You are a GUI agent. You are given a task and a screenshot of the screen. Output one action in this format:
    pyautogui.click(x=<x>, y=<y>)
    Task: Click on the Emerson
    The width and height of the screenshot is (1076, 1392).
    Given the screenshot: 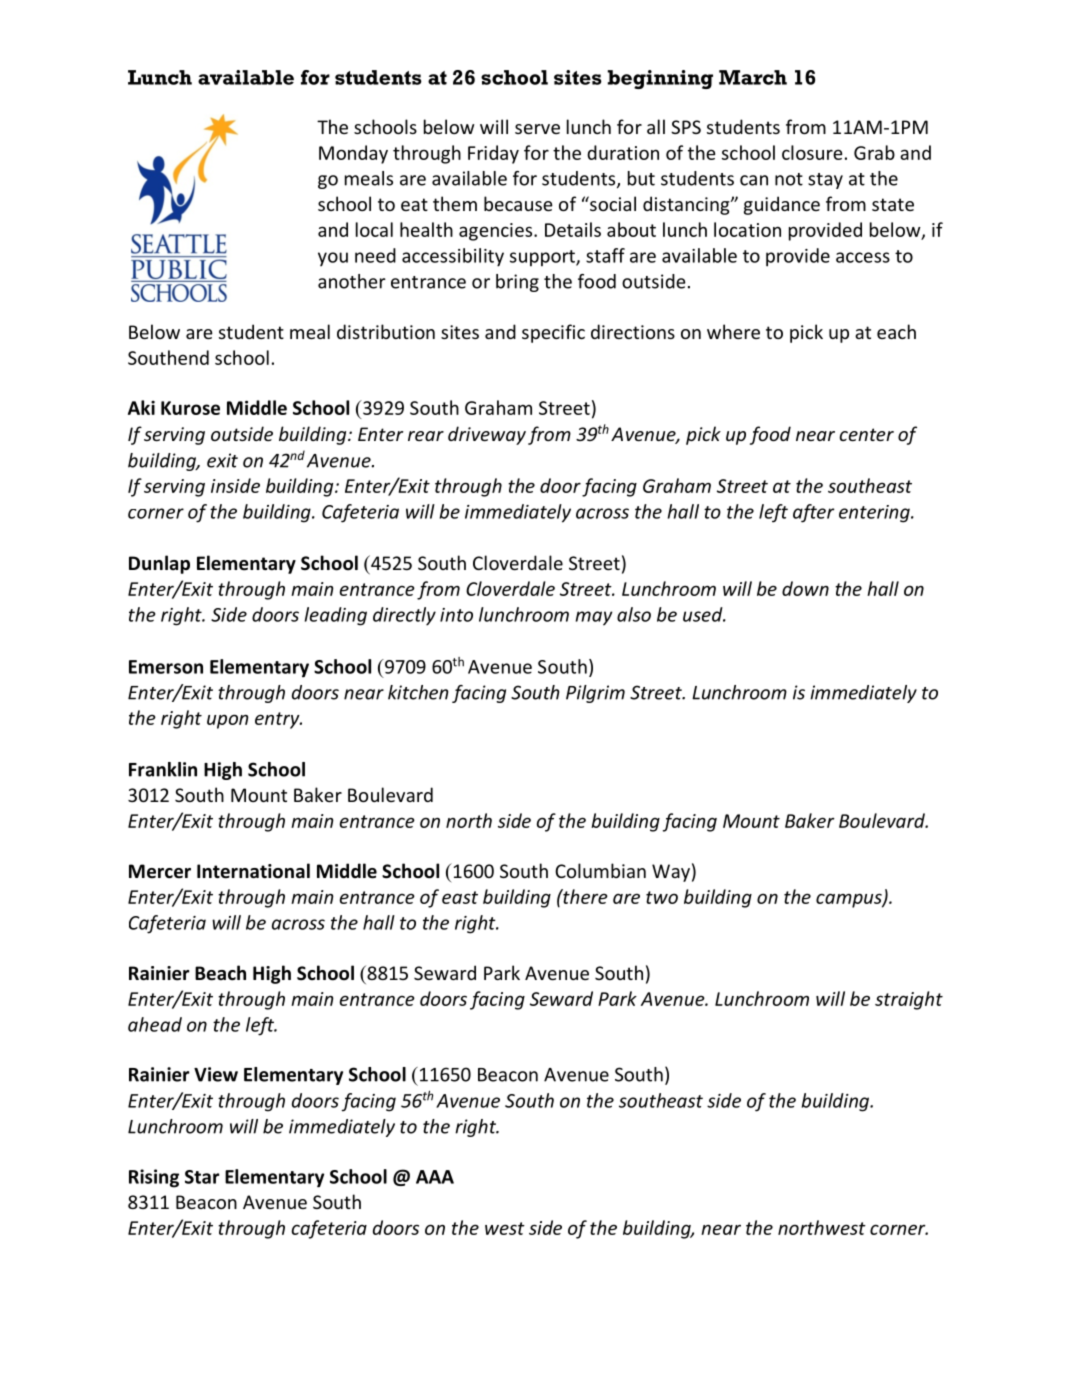 What is the action you would take?
    pyautogui.click(x=166, y=667)
